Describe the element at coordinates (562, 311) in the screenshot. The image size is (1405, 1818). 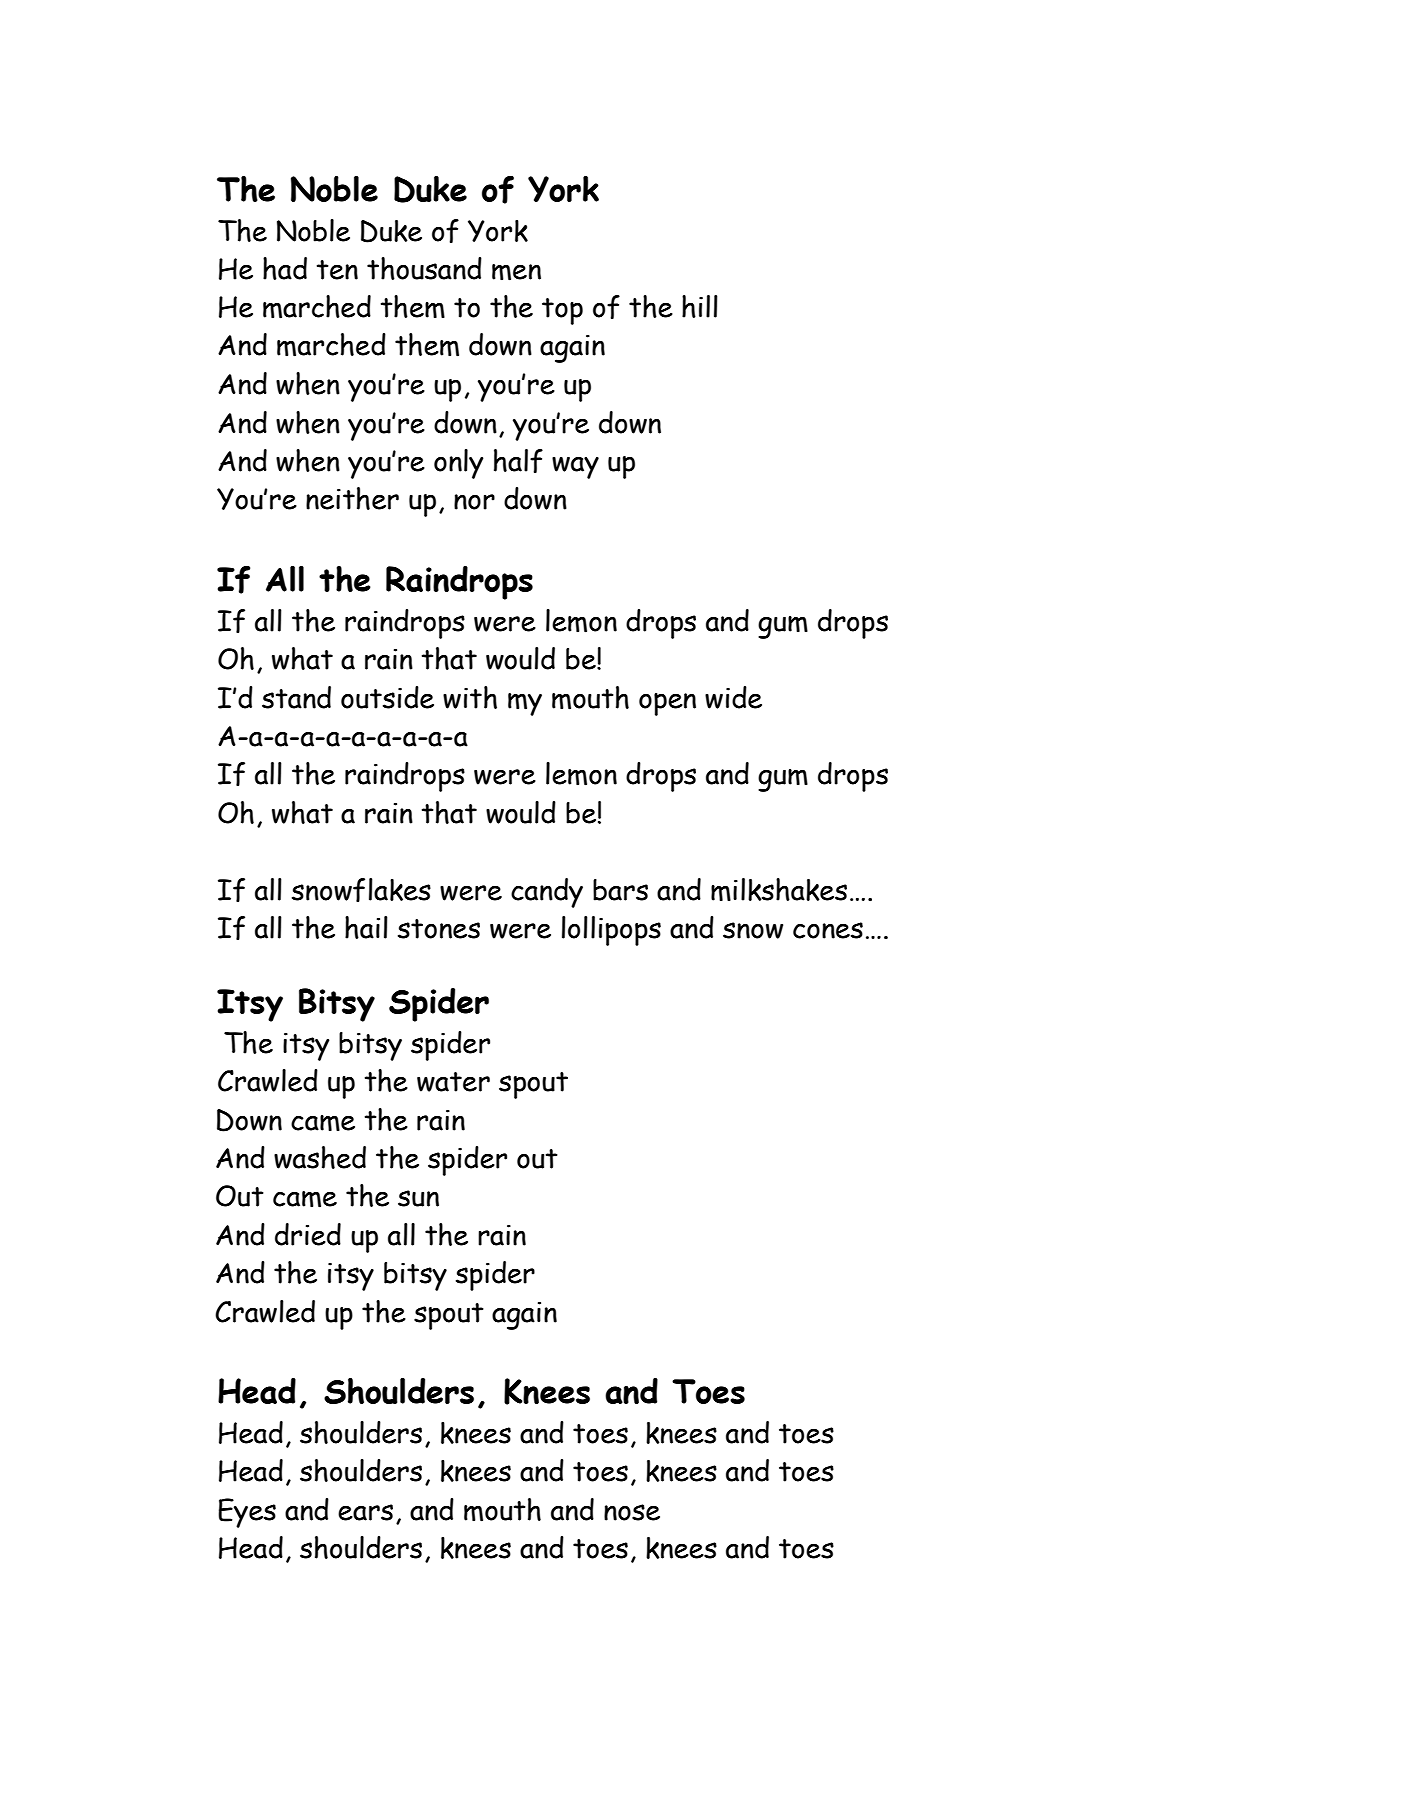
I see `top` at that location.
